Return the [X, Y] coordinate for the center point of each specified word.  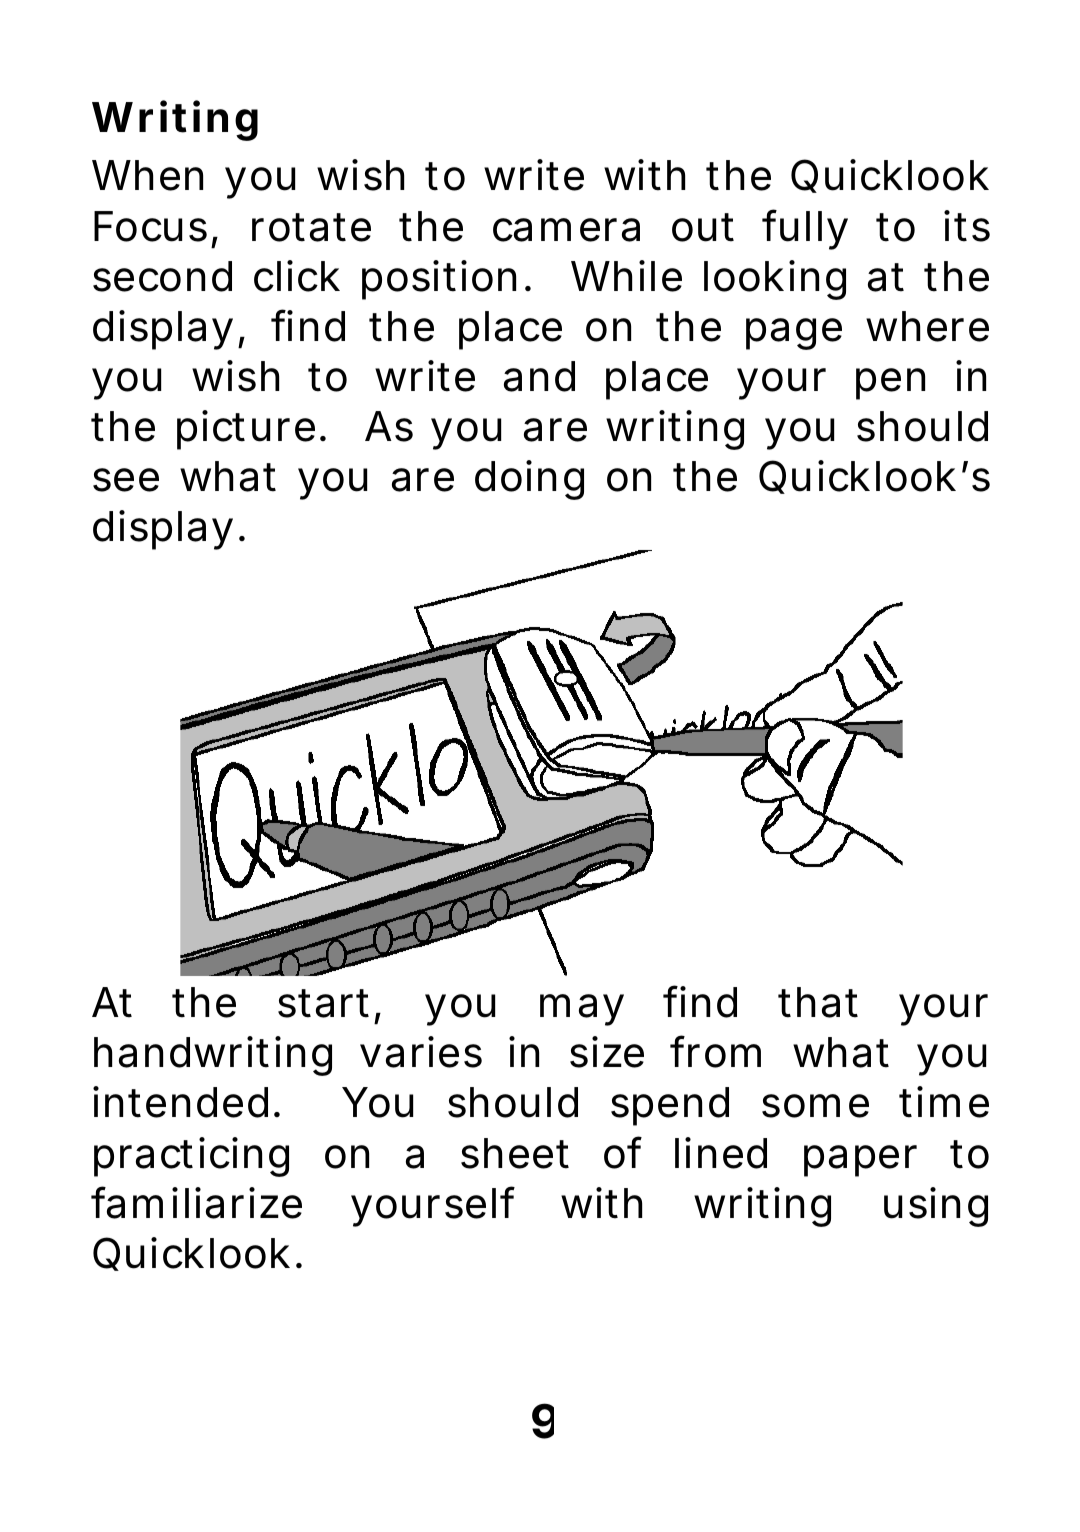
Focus [150, 226]
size [607, 1052]
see [126, 480]
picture [246, 430]
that [818, 1002]
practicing [191, 1157]
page [794, 334]
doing [529, 480]
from [715, 1052]
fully [805, 229]
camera [566, 230]
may [582, 1010]
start [323, 1003]
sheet [515, 1153]
